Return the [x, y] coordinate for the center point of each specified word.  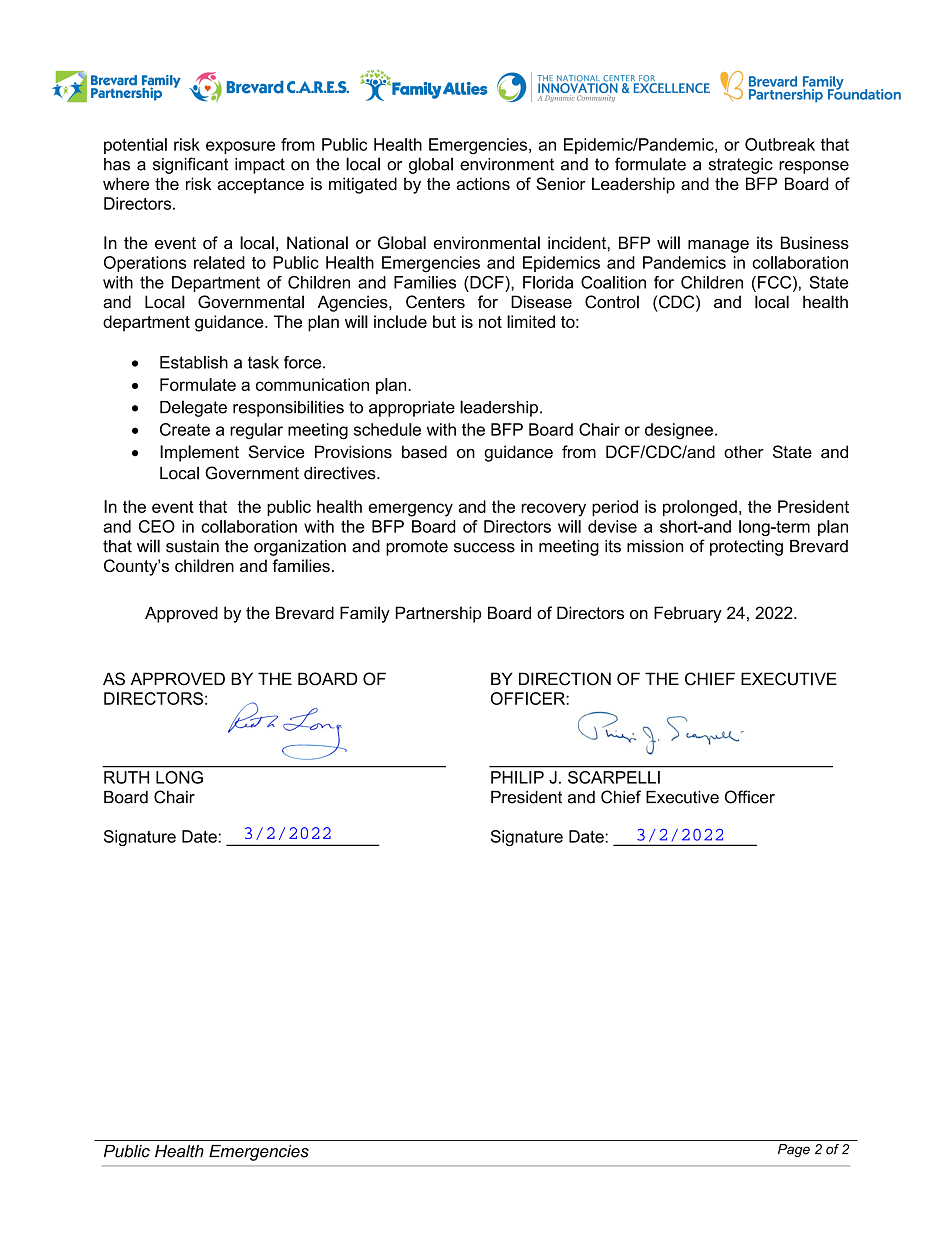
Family [365, 614]
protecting [746, 548]
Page [794, 1150]
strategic [741, 166]
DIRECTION [565, 679]
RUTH [126, 777]
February [688, 614]
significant [190, 165]
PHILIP [517, 777]
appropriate [412, 409]
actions [483, 183]
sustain [192, 546]
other [744, 451]
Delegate [193, 408]
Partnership [439, 614]
